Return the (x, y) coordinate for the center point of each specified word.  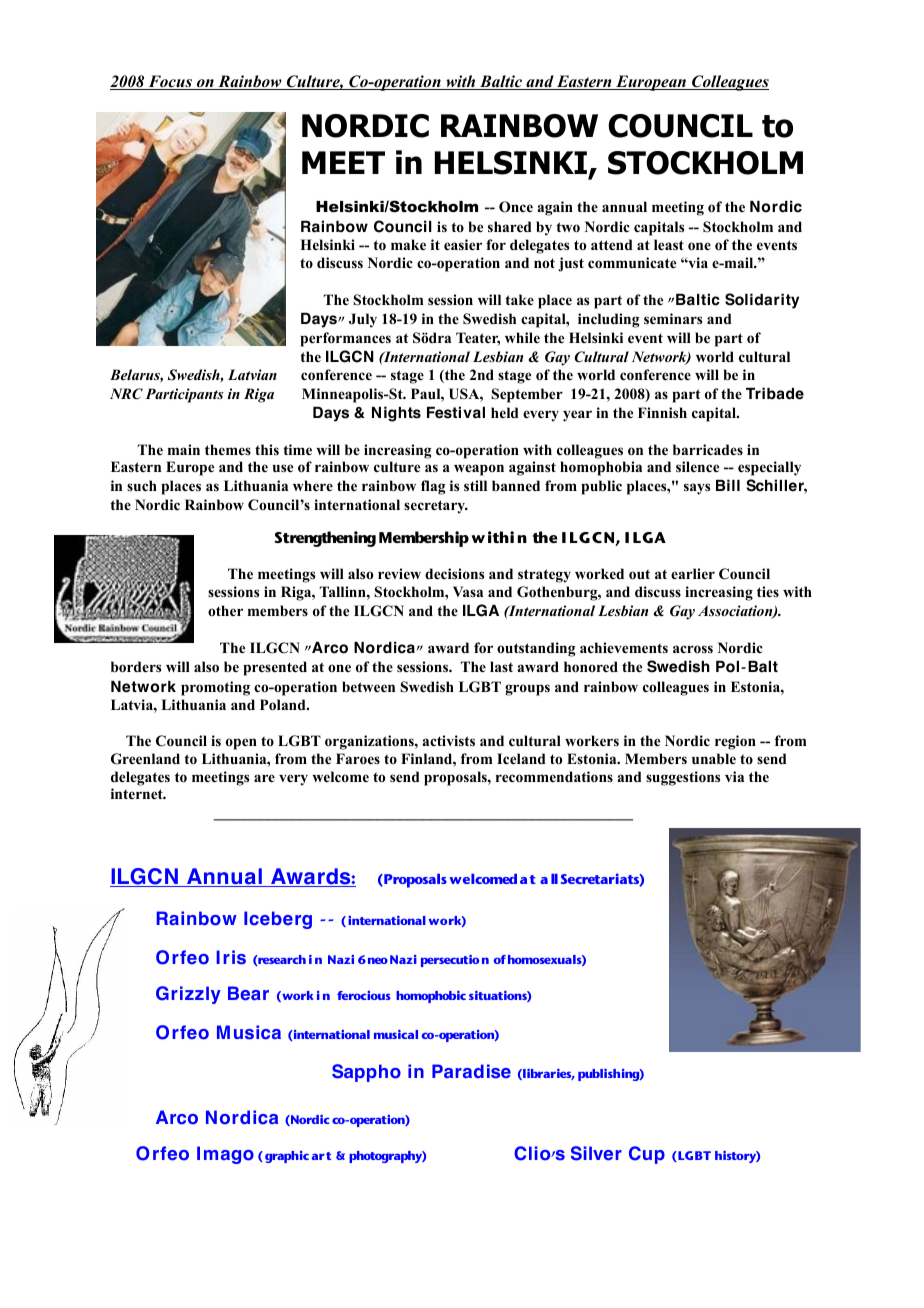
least (669, 244)
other (225, 610)
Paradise (471, 1071)
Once (516, 207)
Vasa (468, 591)
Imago (225, 1155)
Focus (170, 82)
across (693, 649)
